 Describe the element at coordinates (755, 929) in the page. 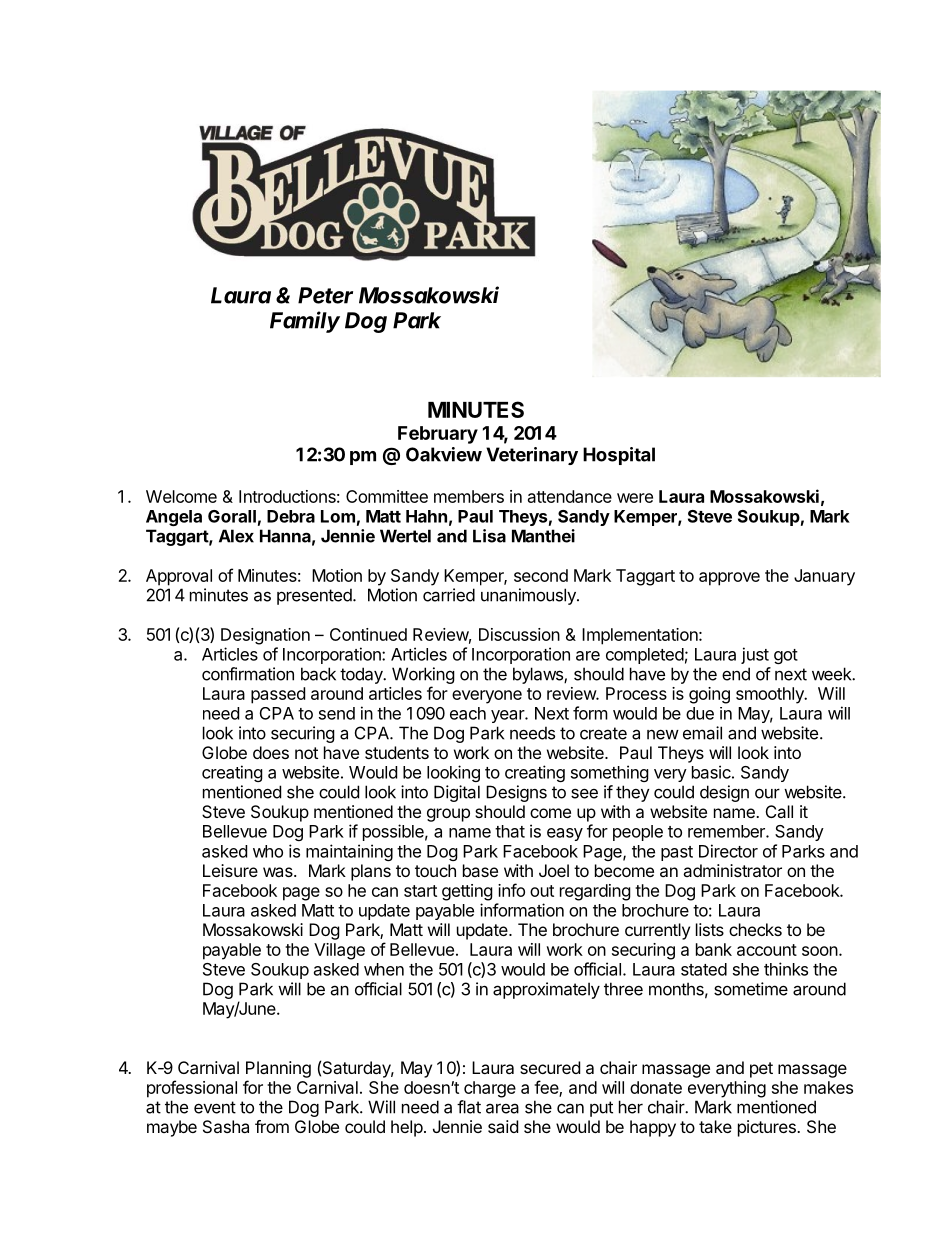

I see `checks` at that location.
